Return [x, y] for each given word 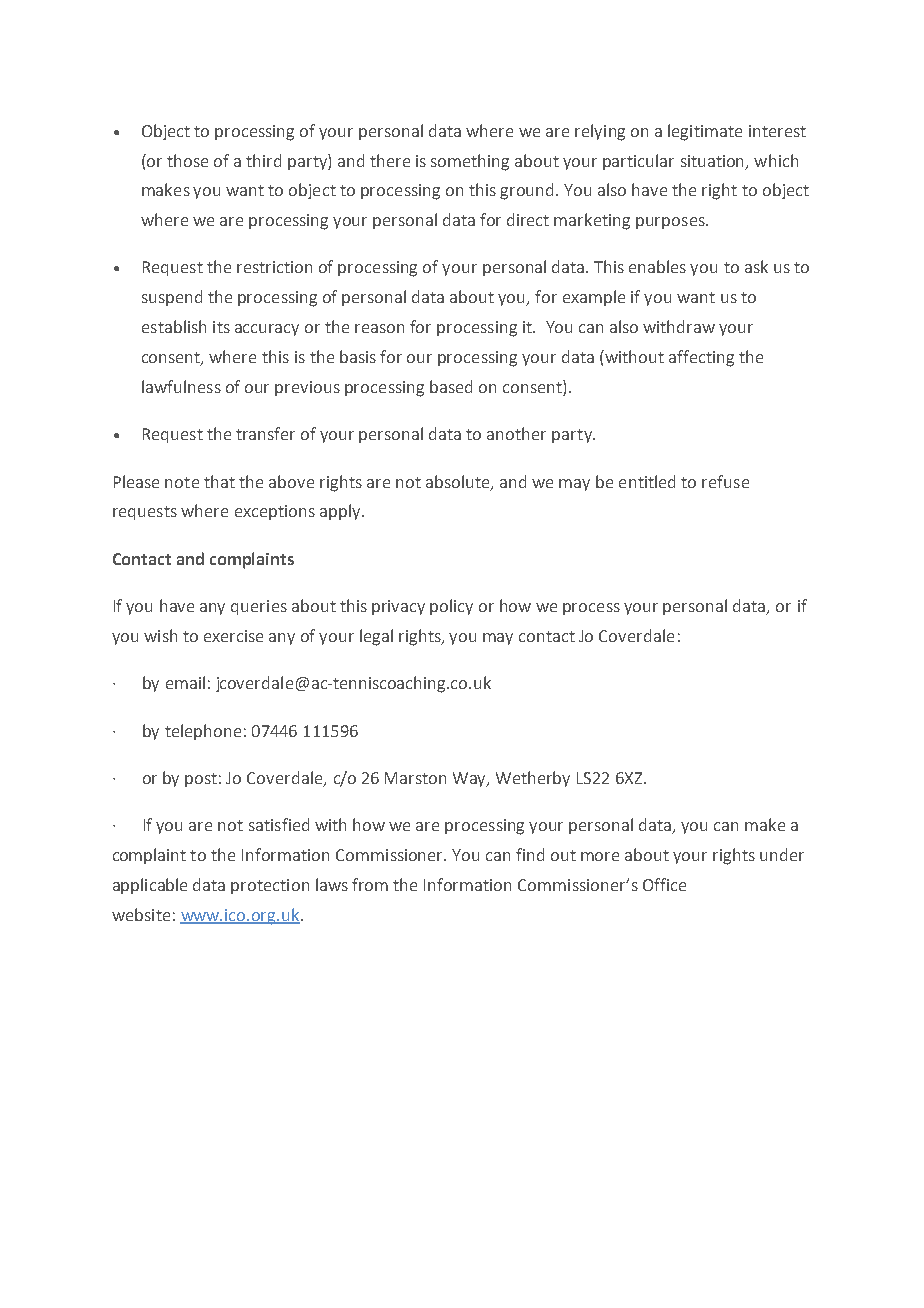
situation [714, 162]
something [470, 162]
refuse [725, 481]
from [370, 884]
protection [270, 886]
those [187, 160]
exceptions [275, 512]
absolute [459, 482]
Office [664, 884]
